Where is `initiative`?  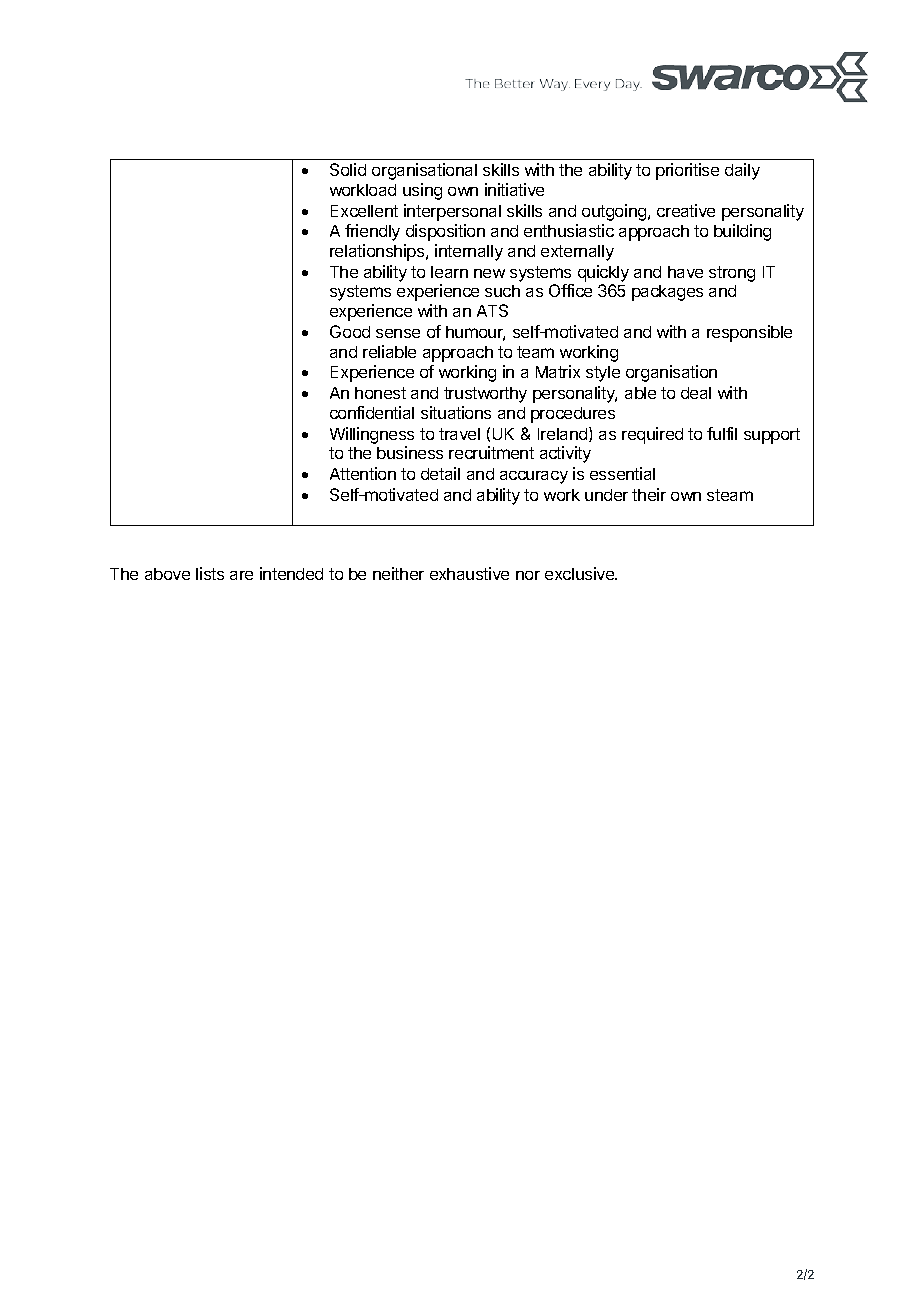 initiative is located at coordinates (514, 189).
